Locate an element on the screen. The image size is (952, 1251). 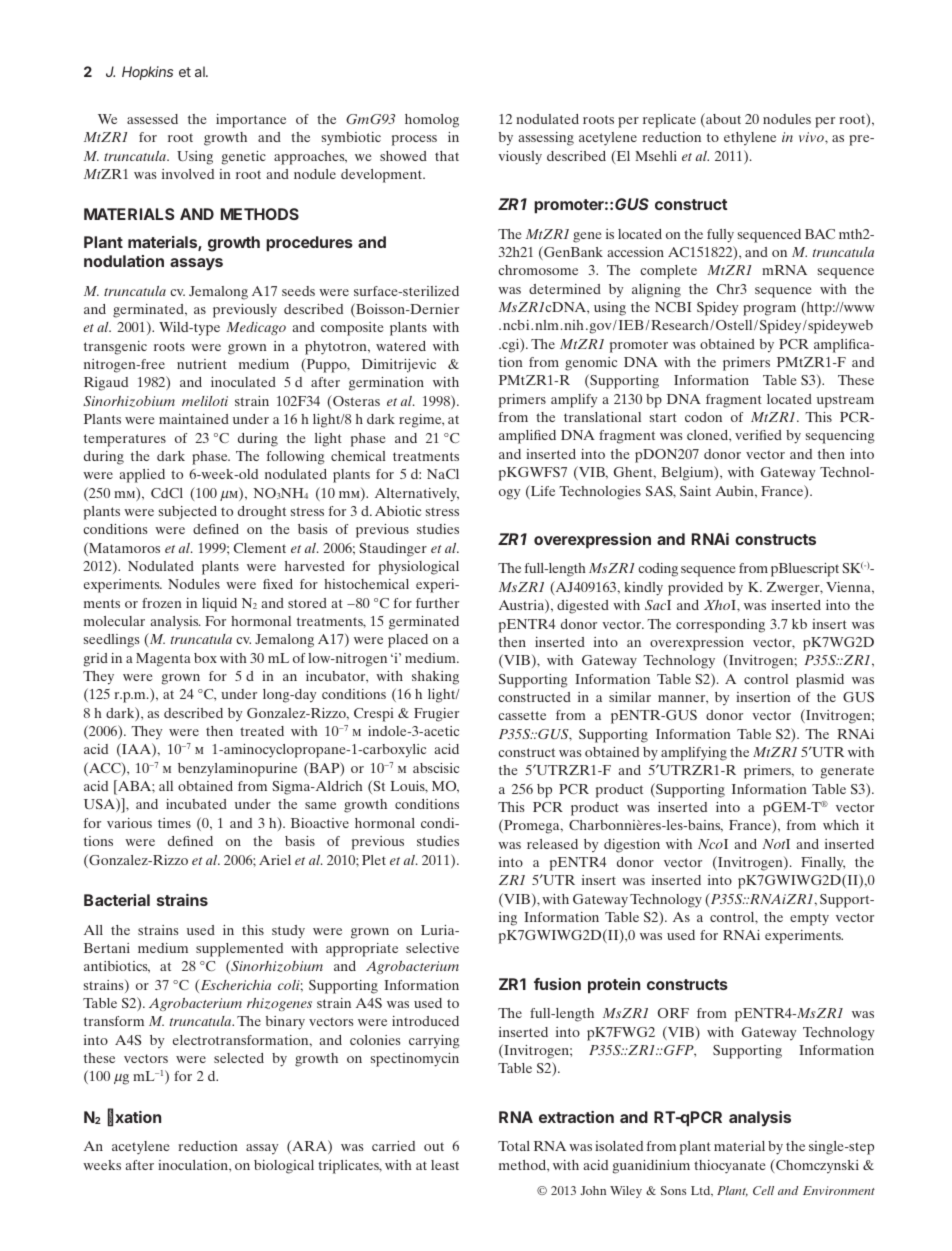
least is located at coordinates (445, 1165).
